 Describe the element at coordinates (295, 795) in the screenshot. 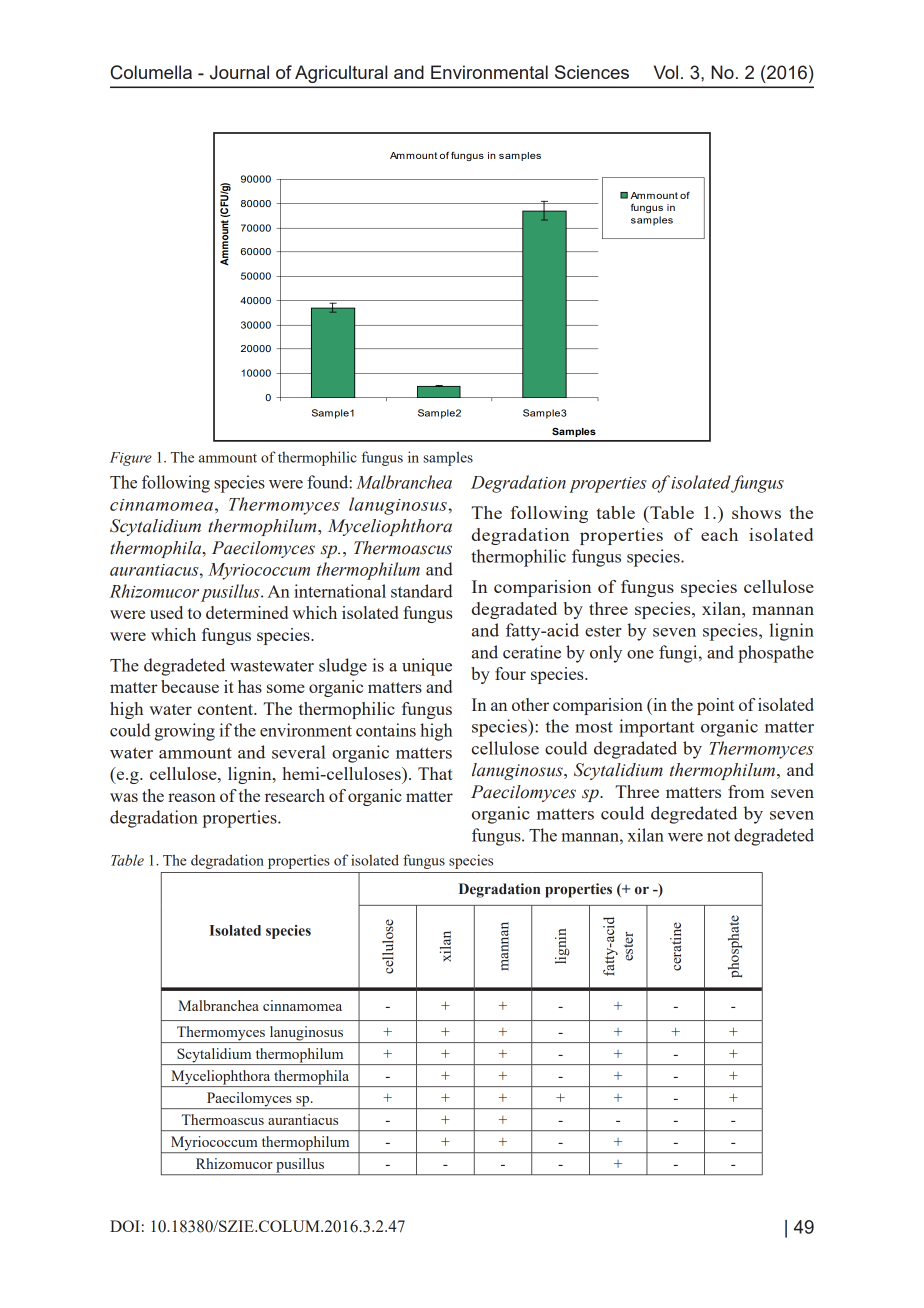

I see `research` at that location.
